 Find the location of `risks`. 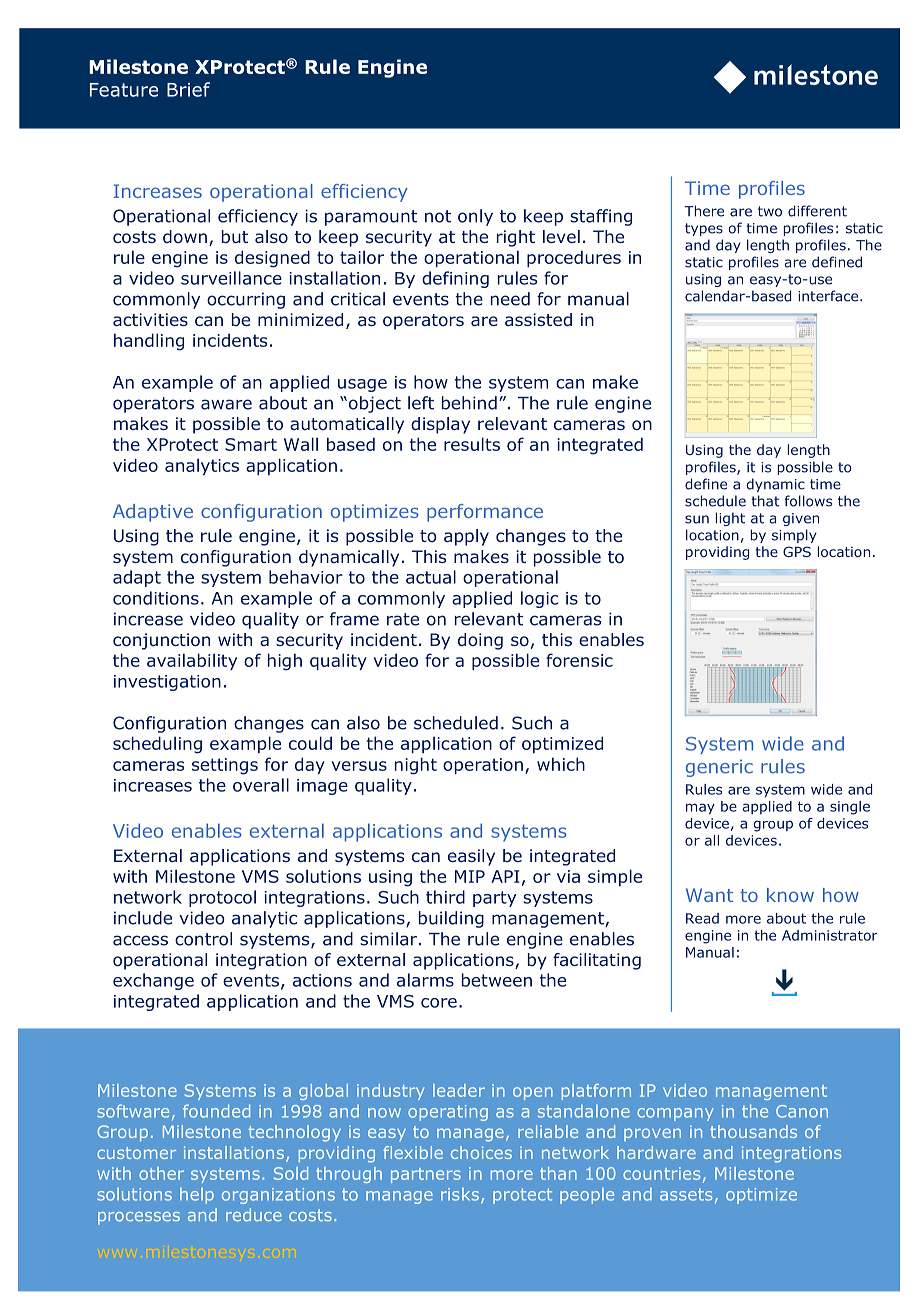

risks is located at coordinates (460, 1194).
